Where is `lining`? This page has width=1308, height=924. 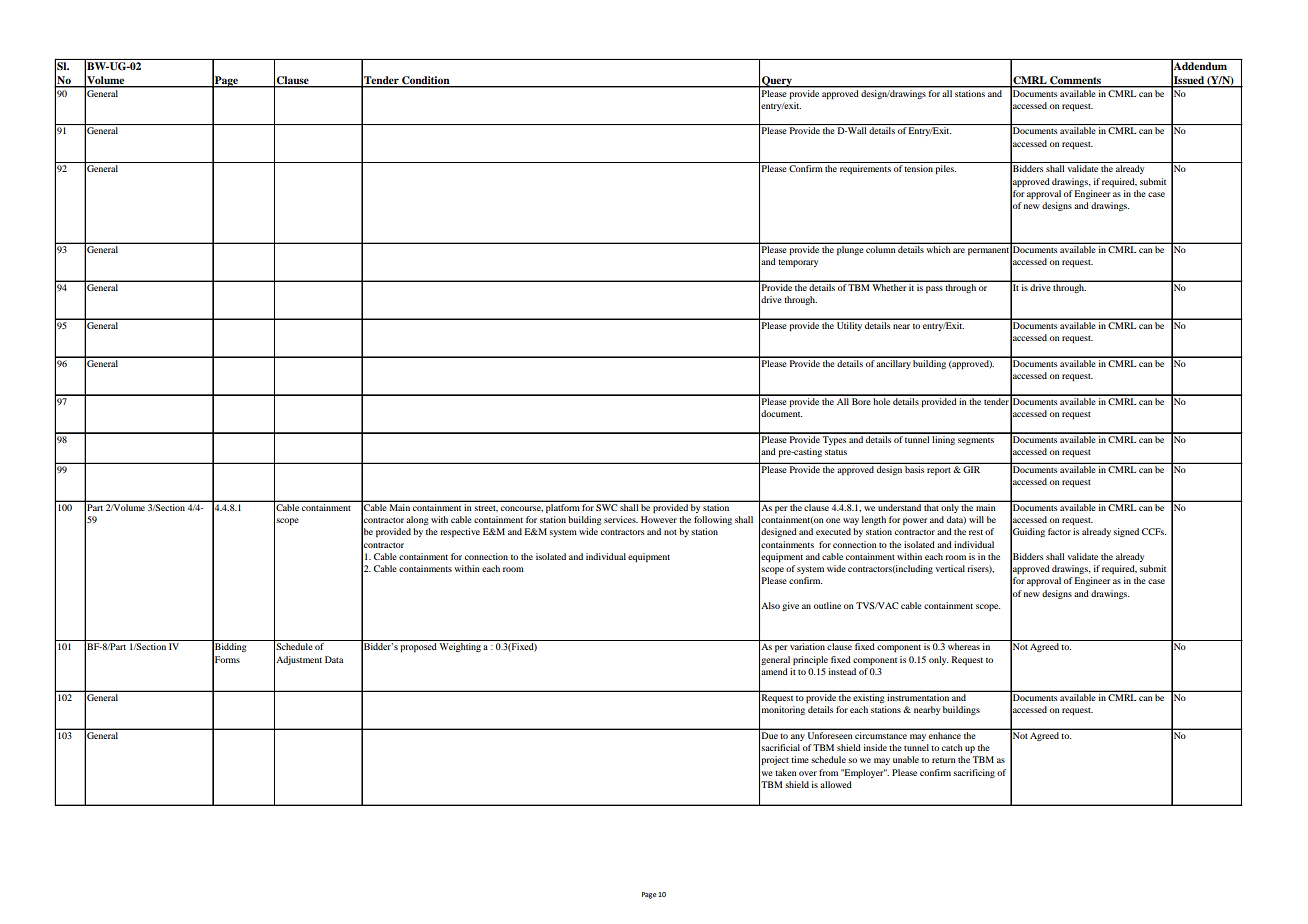 lining is located at coordinates (944, 439).
